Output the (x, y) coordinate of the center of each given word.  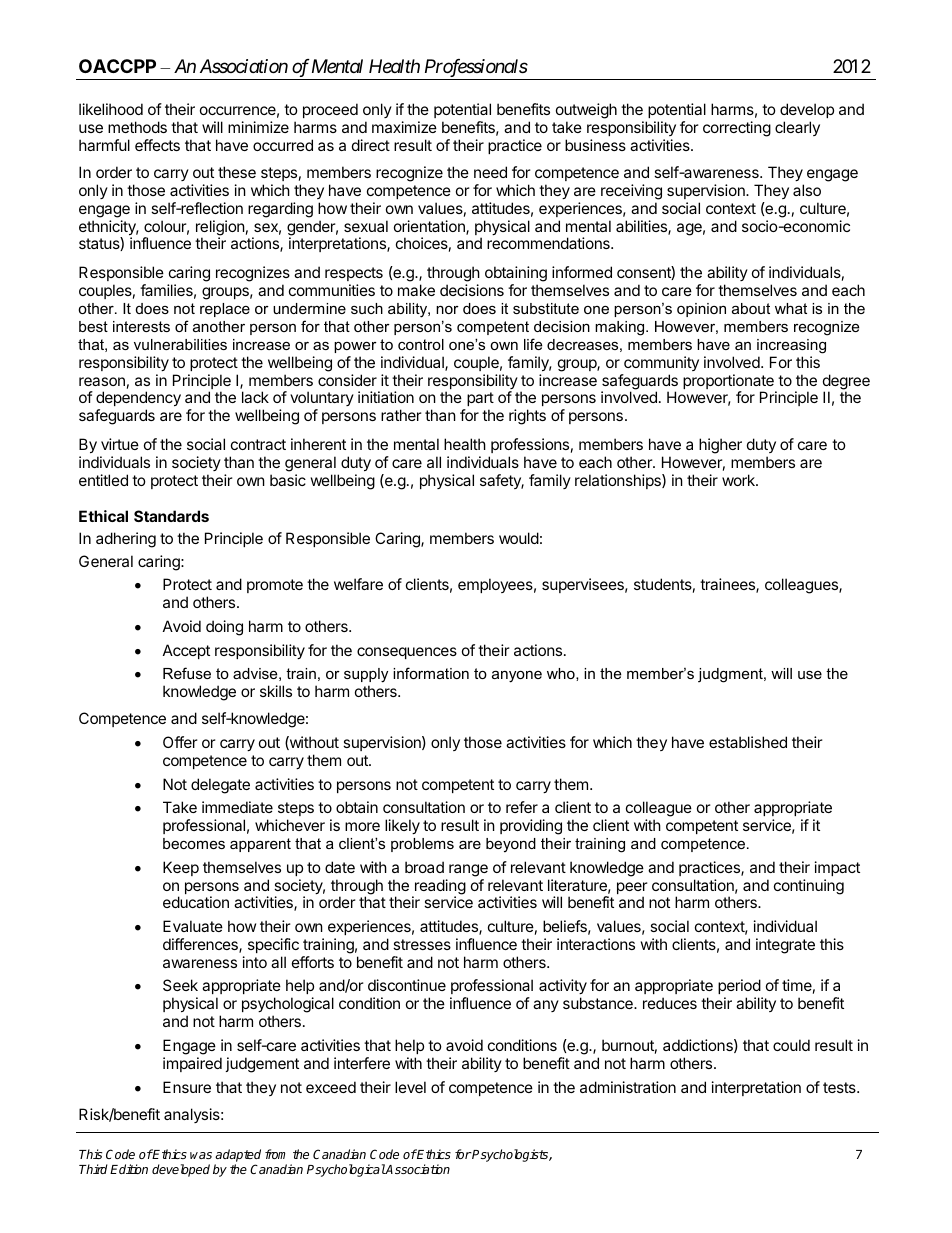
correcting (737, 129)
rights (527, 417)
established (748, 742)
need (490, 172)
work (739, 480)
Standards (171, 516)
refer (522, 807)
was (201, 1155)
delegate (220, 786)
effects (157, 145)
